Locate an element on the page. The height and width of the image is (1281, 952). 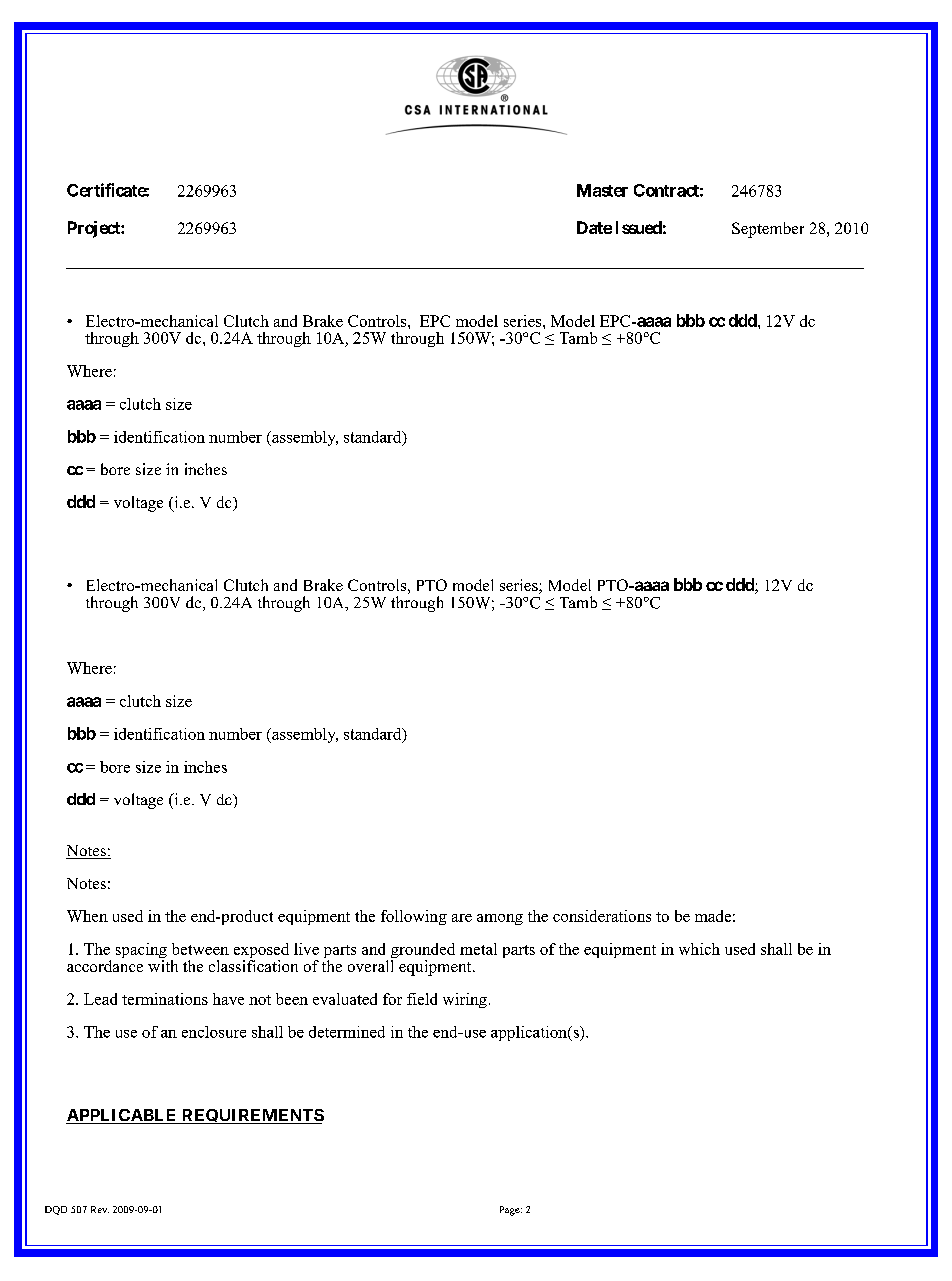
which is located at coordinates (699, 949).
